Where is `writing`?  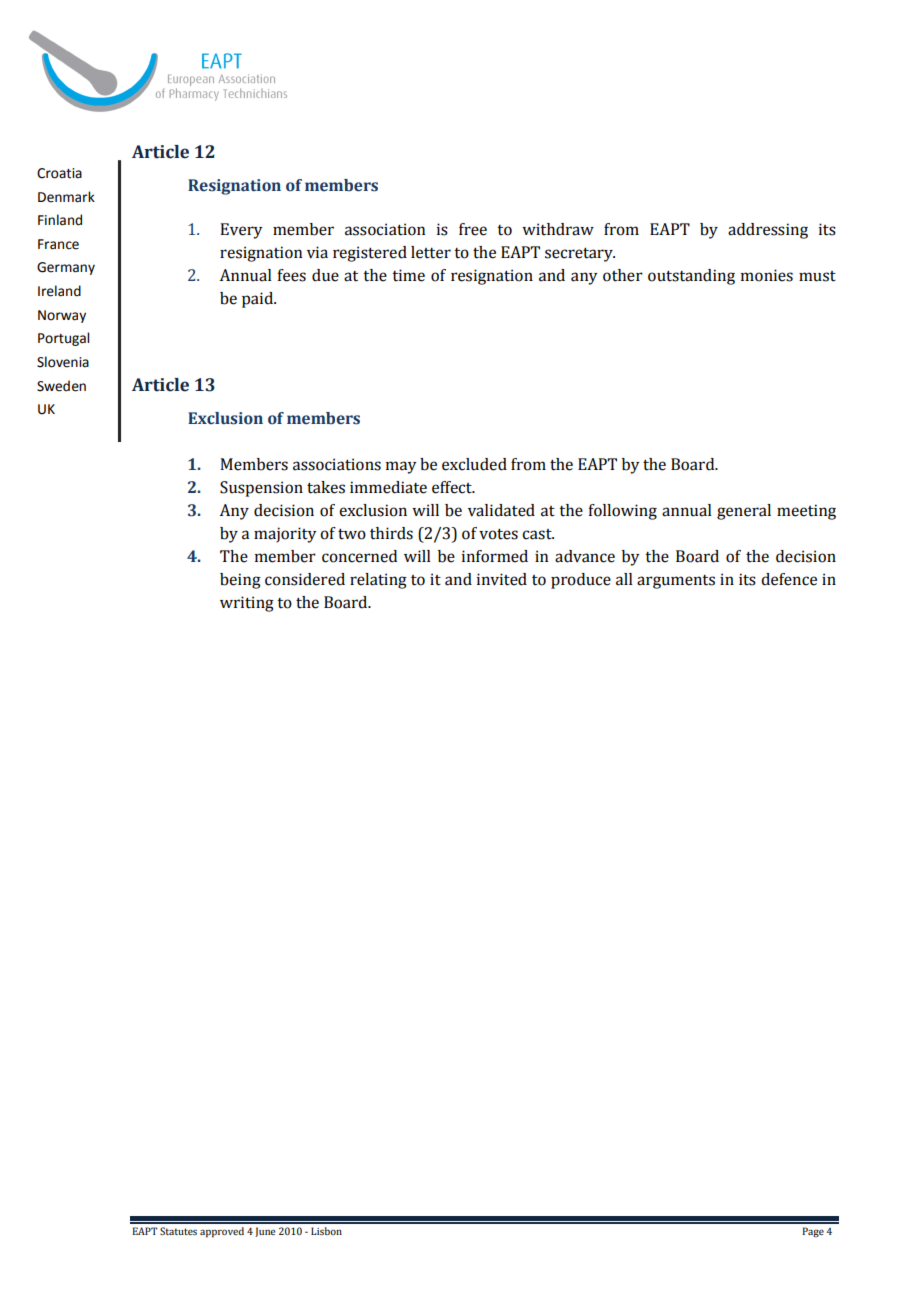
writing is located at coordinates (247, 604).
